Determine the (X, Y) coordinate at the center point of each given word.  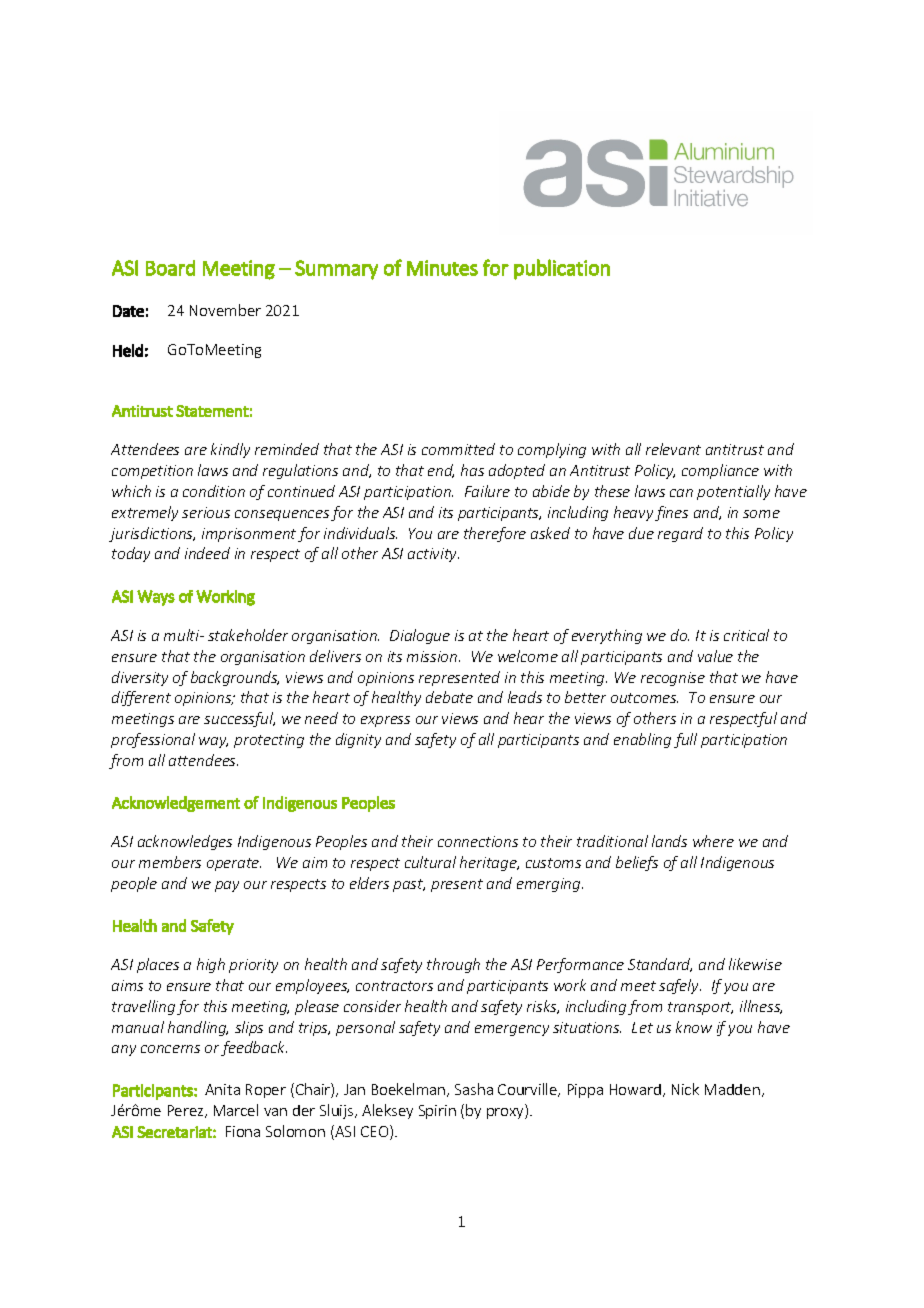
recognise (673, 679)
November (225, 310)
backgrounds (235, 678)
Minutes (442, 268)
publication (562, 269)
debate (449, 697)
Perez (187, 1111)
